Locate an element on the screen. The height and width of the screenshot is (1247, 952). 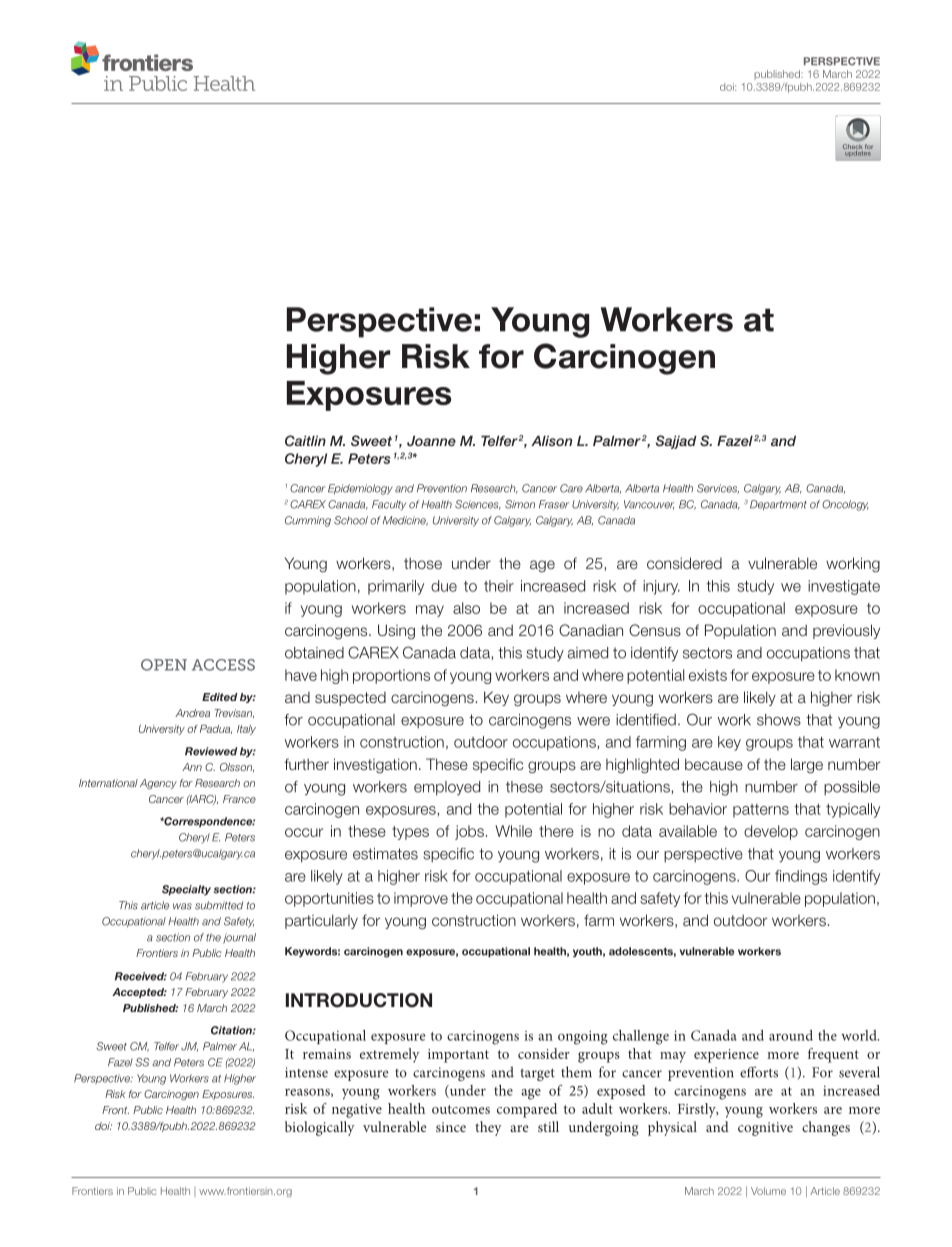
biologically is located at coordinates (320, 1128).
